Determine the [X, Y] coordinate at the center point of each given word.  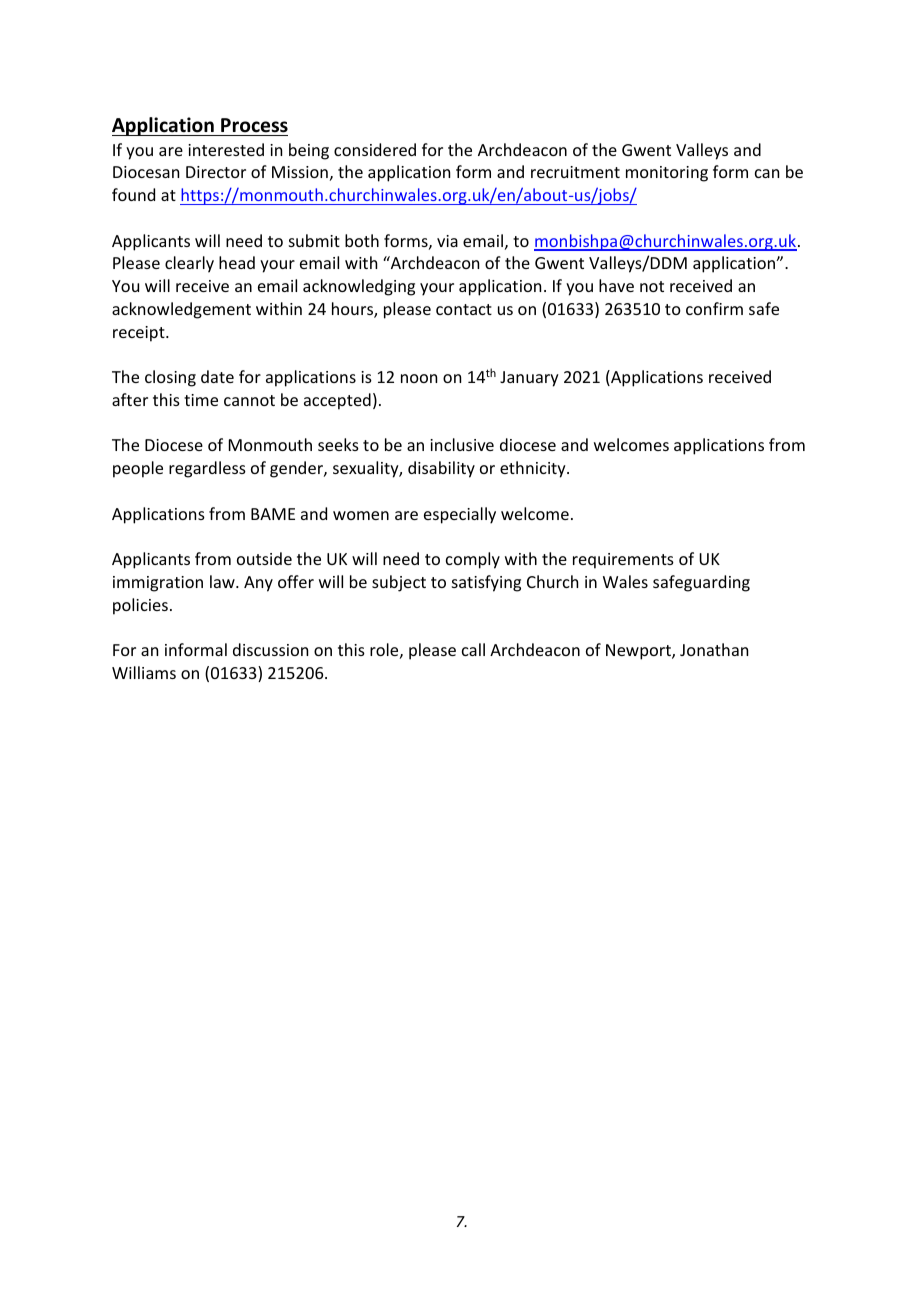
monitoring [667, 174]
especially [460, 515]
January [529, 379]
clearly [189, 264]
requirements [623, 561]
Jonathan [714, 649]
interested [226, 149]
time [201, 400]
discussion [270, 649]
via [447, 241]
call [473, 649]
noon [419, 378]
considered [375, 149]
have [616, 285]
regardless [207, 469]
